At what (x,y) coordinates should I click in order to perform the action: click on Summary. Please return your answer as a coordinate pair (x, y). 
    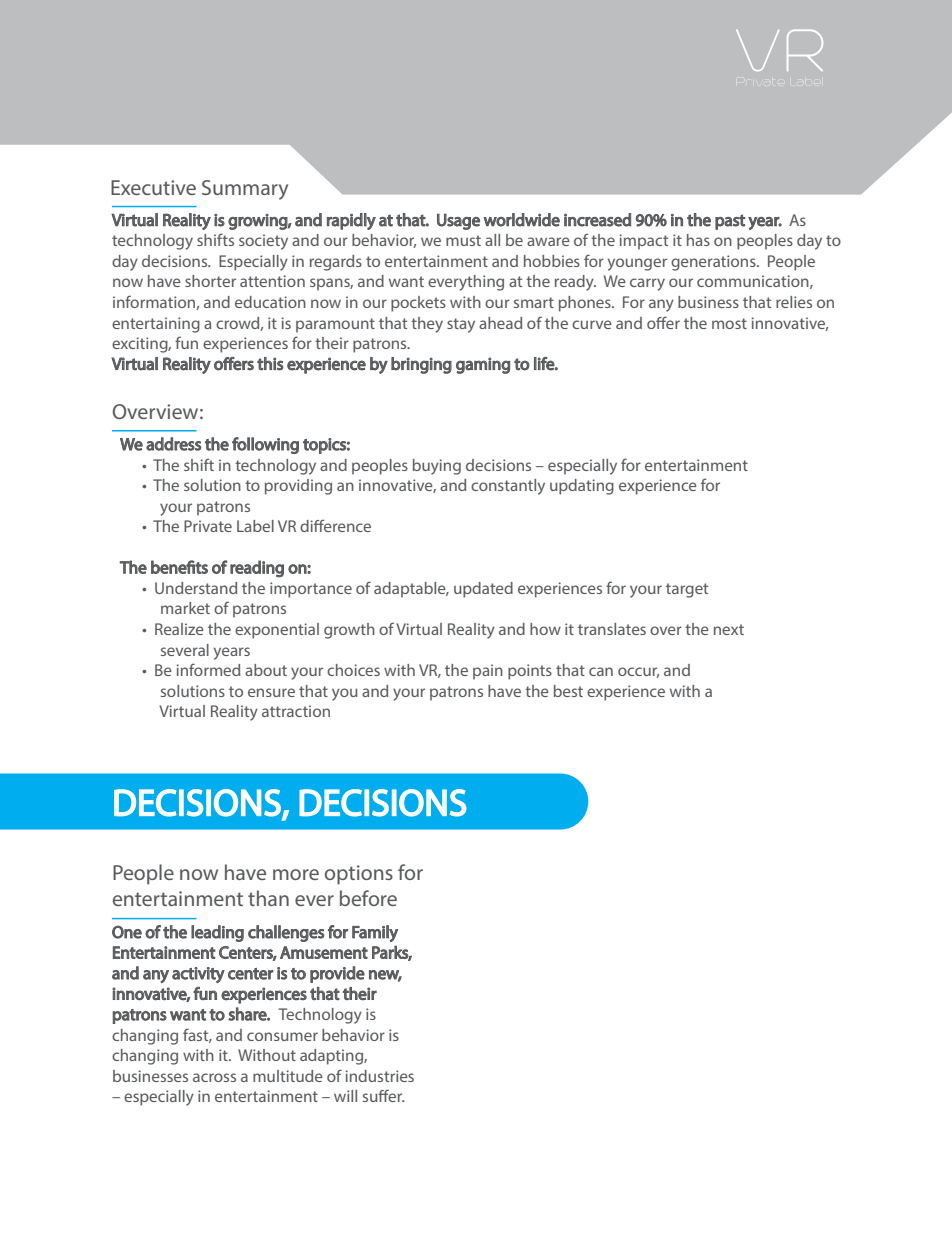
    Looking at the image, I should click on (245, 190).
